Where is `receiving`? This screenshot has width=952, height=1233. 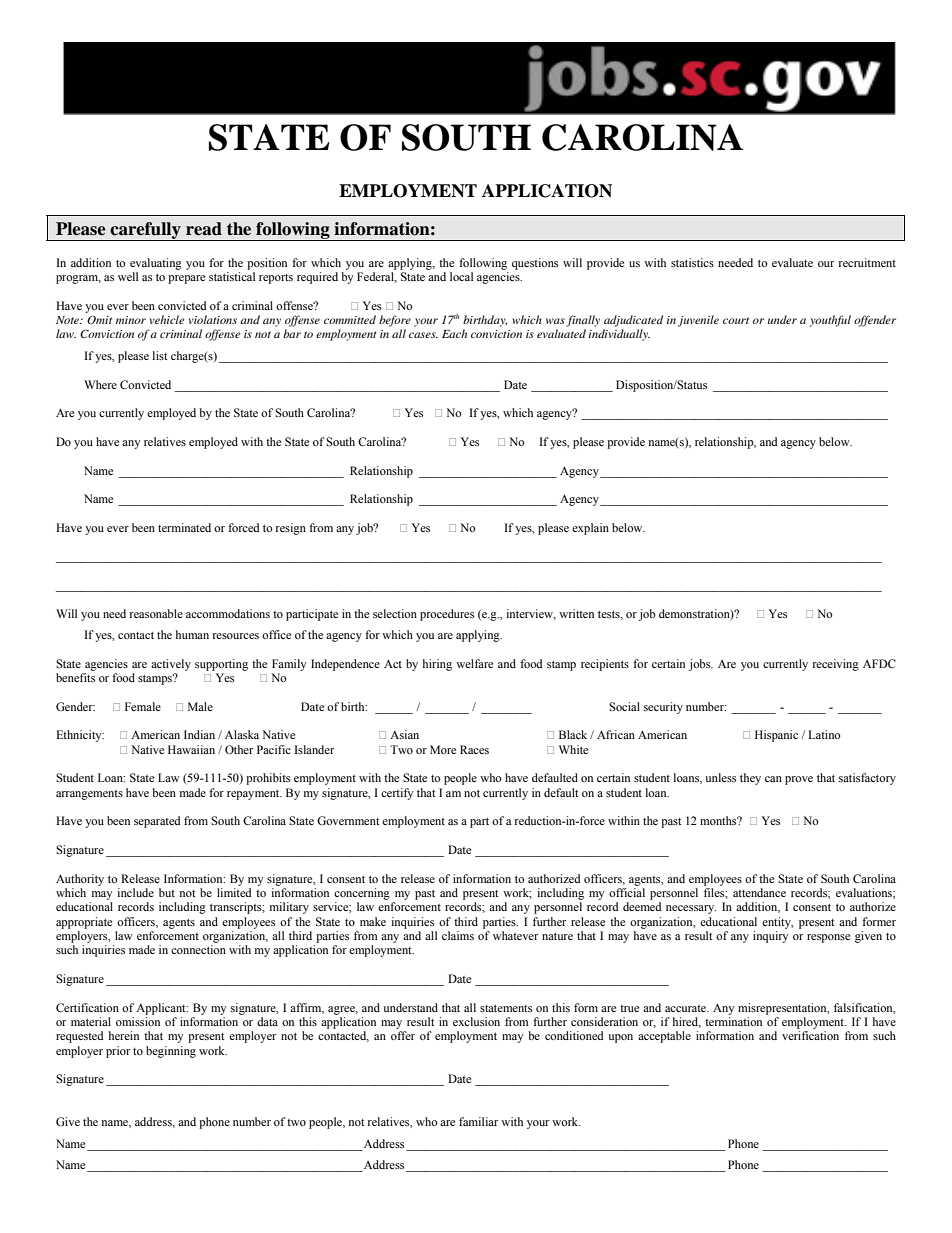 receiving is located at coordinates (836, 665).
